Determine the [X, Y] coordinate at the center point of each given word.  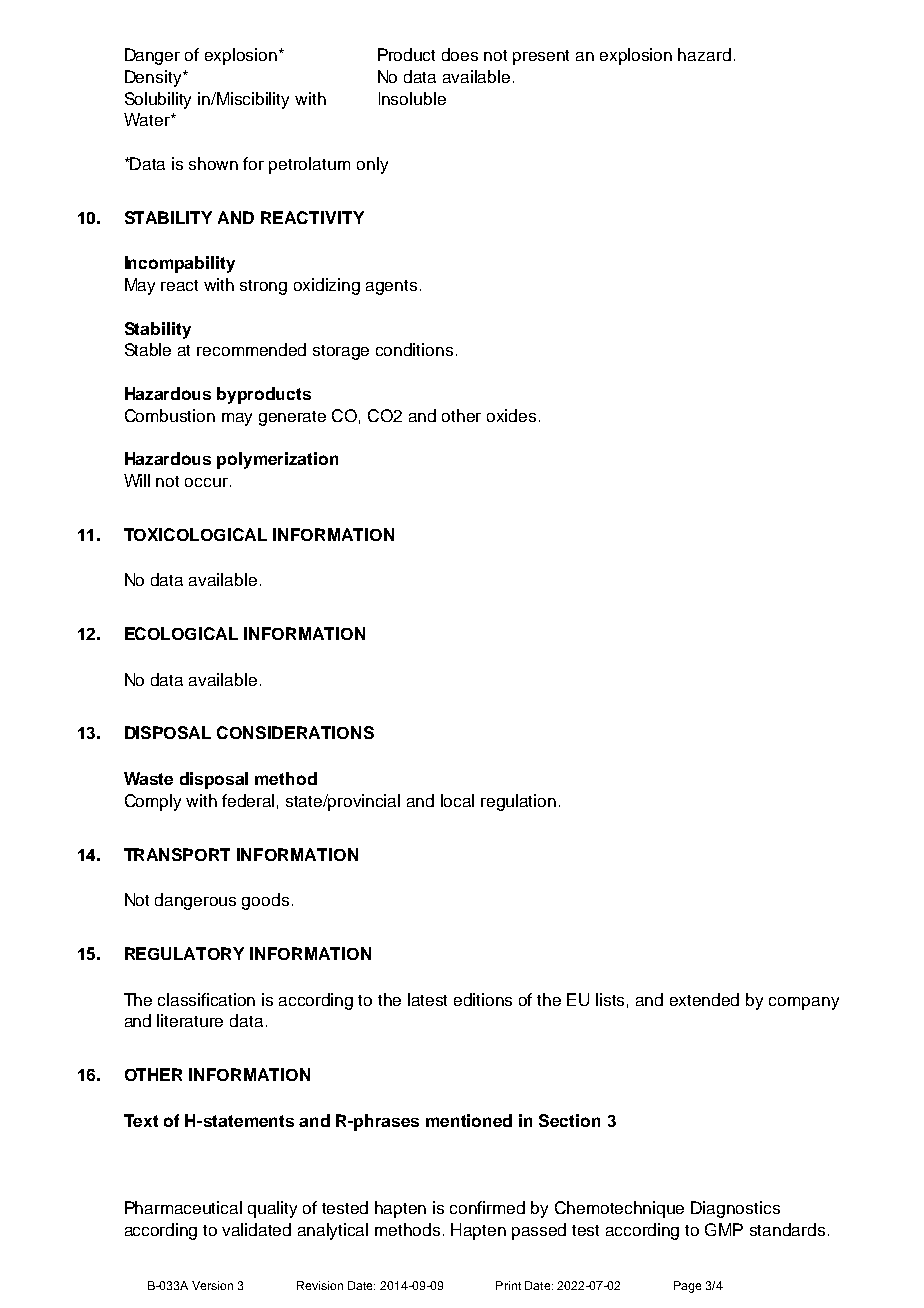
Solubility [158, 100]
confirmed [487, 1207]
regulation [518, 802]
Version [212, 1285]
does [460, 54]
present [541, 57]
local [457, 800]
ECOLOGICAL [181, 633]
